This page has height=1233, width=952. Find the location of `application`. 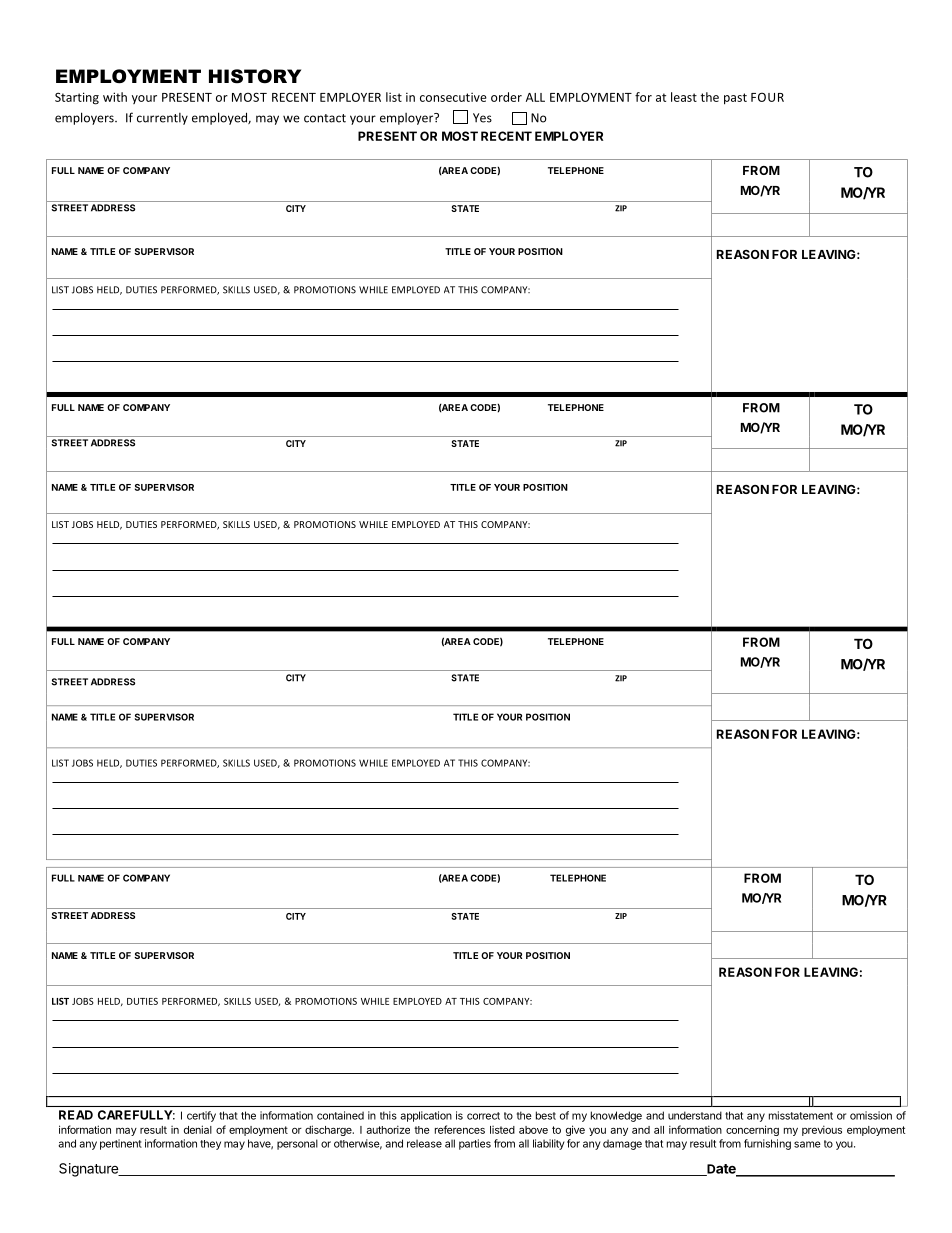

application is located at coordinates (426, 1116).
